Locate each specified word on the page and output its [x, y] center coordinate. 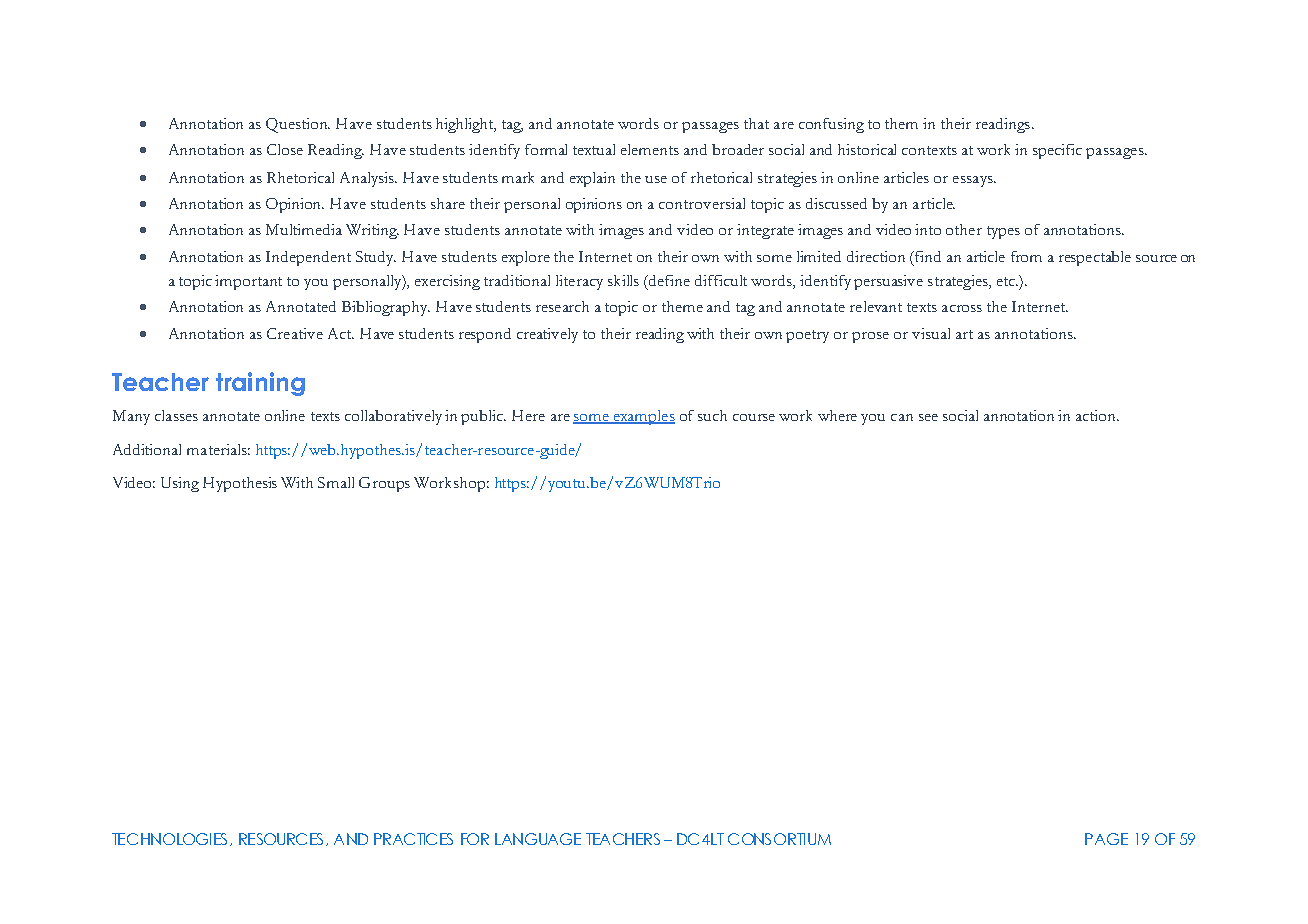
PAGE [1106, 839]
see [928, 417]
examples [643, 417]
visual [931, 333]
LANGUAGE [538, 839]
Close [285, 149]
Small [336, 482]
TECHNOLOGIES [171, 839]
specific [1057, 151]
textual [594, 149]
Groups [384, 484]
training [260, 384]
